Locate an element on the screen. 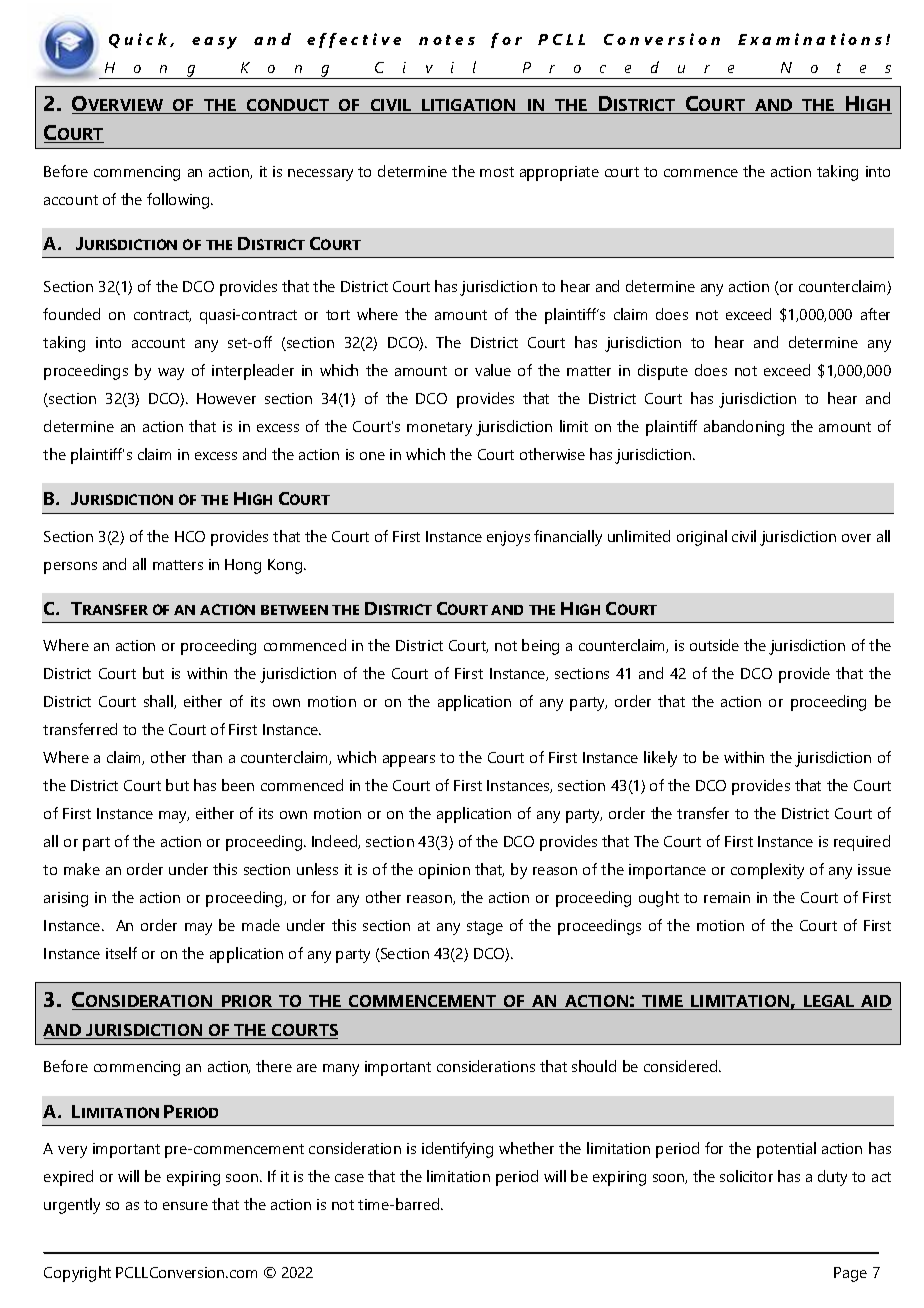 The image size is (924, 1308). identifying is located at coordinates (457, 1150).
